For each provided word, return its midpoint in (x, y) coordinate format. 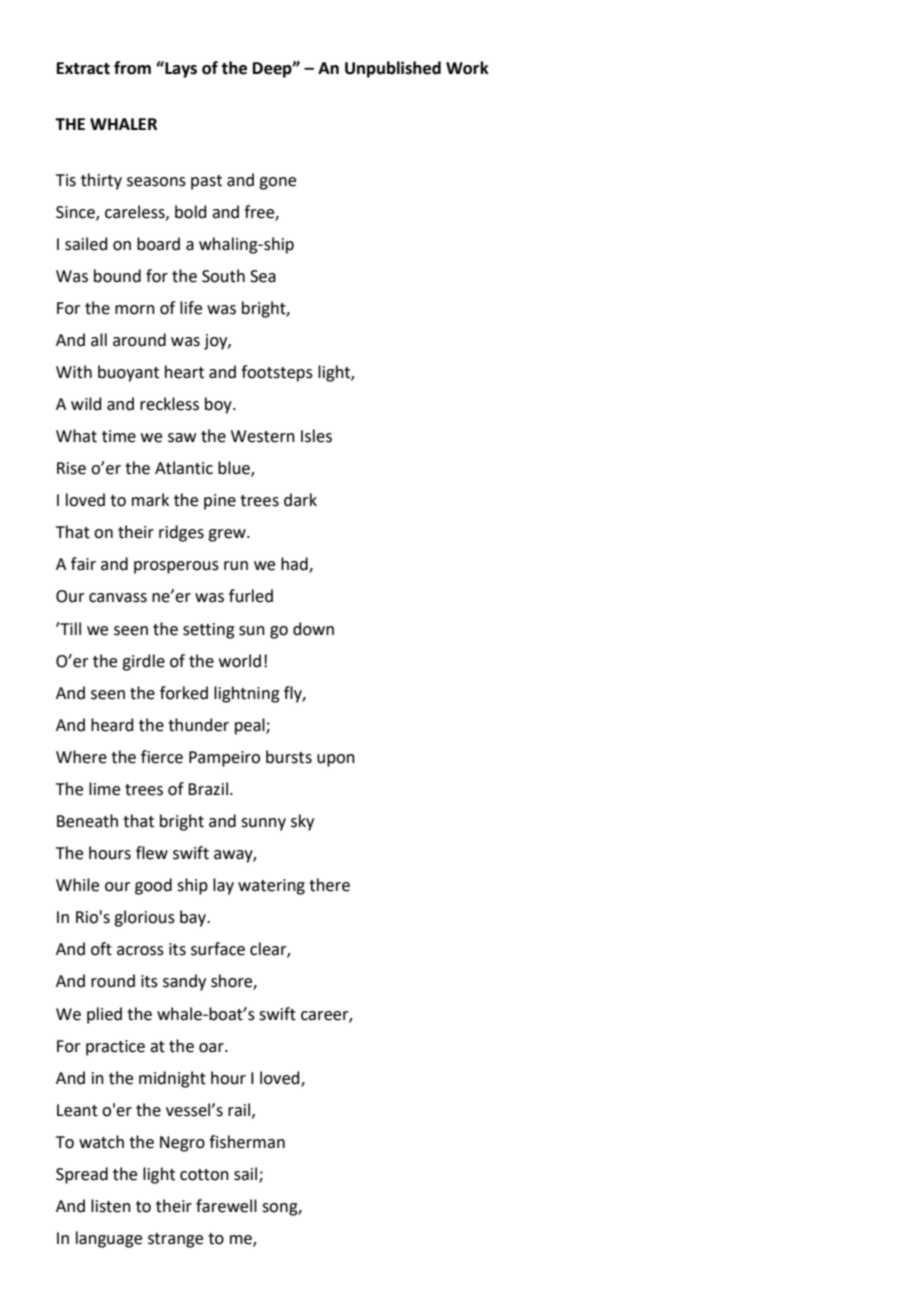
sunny (263, 824)
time (119, 436)
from (132, 68)
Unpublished (393, 69)
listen (111, 1206)
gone (277, 183)
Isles (316, 436)
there (329, 885)
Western (263, 436)
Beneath (87, 821)
